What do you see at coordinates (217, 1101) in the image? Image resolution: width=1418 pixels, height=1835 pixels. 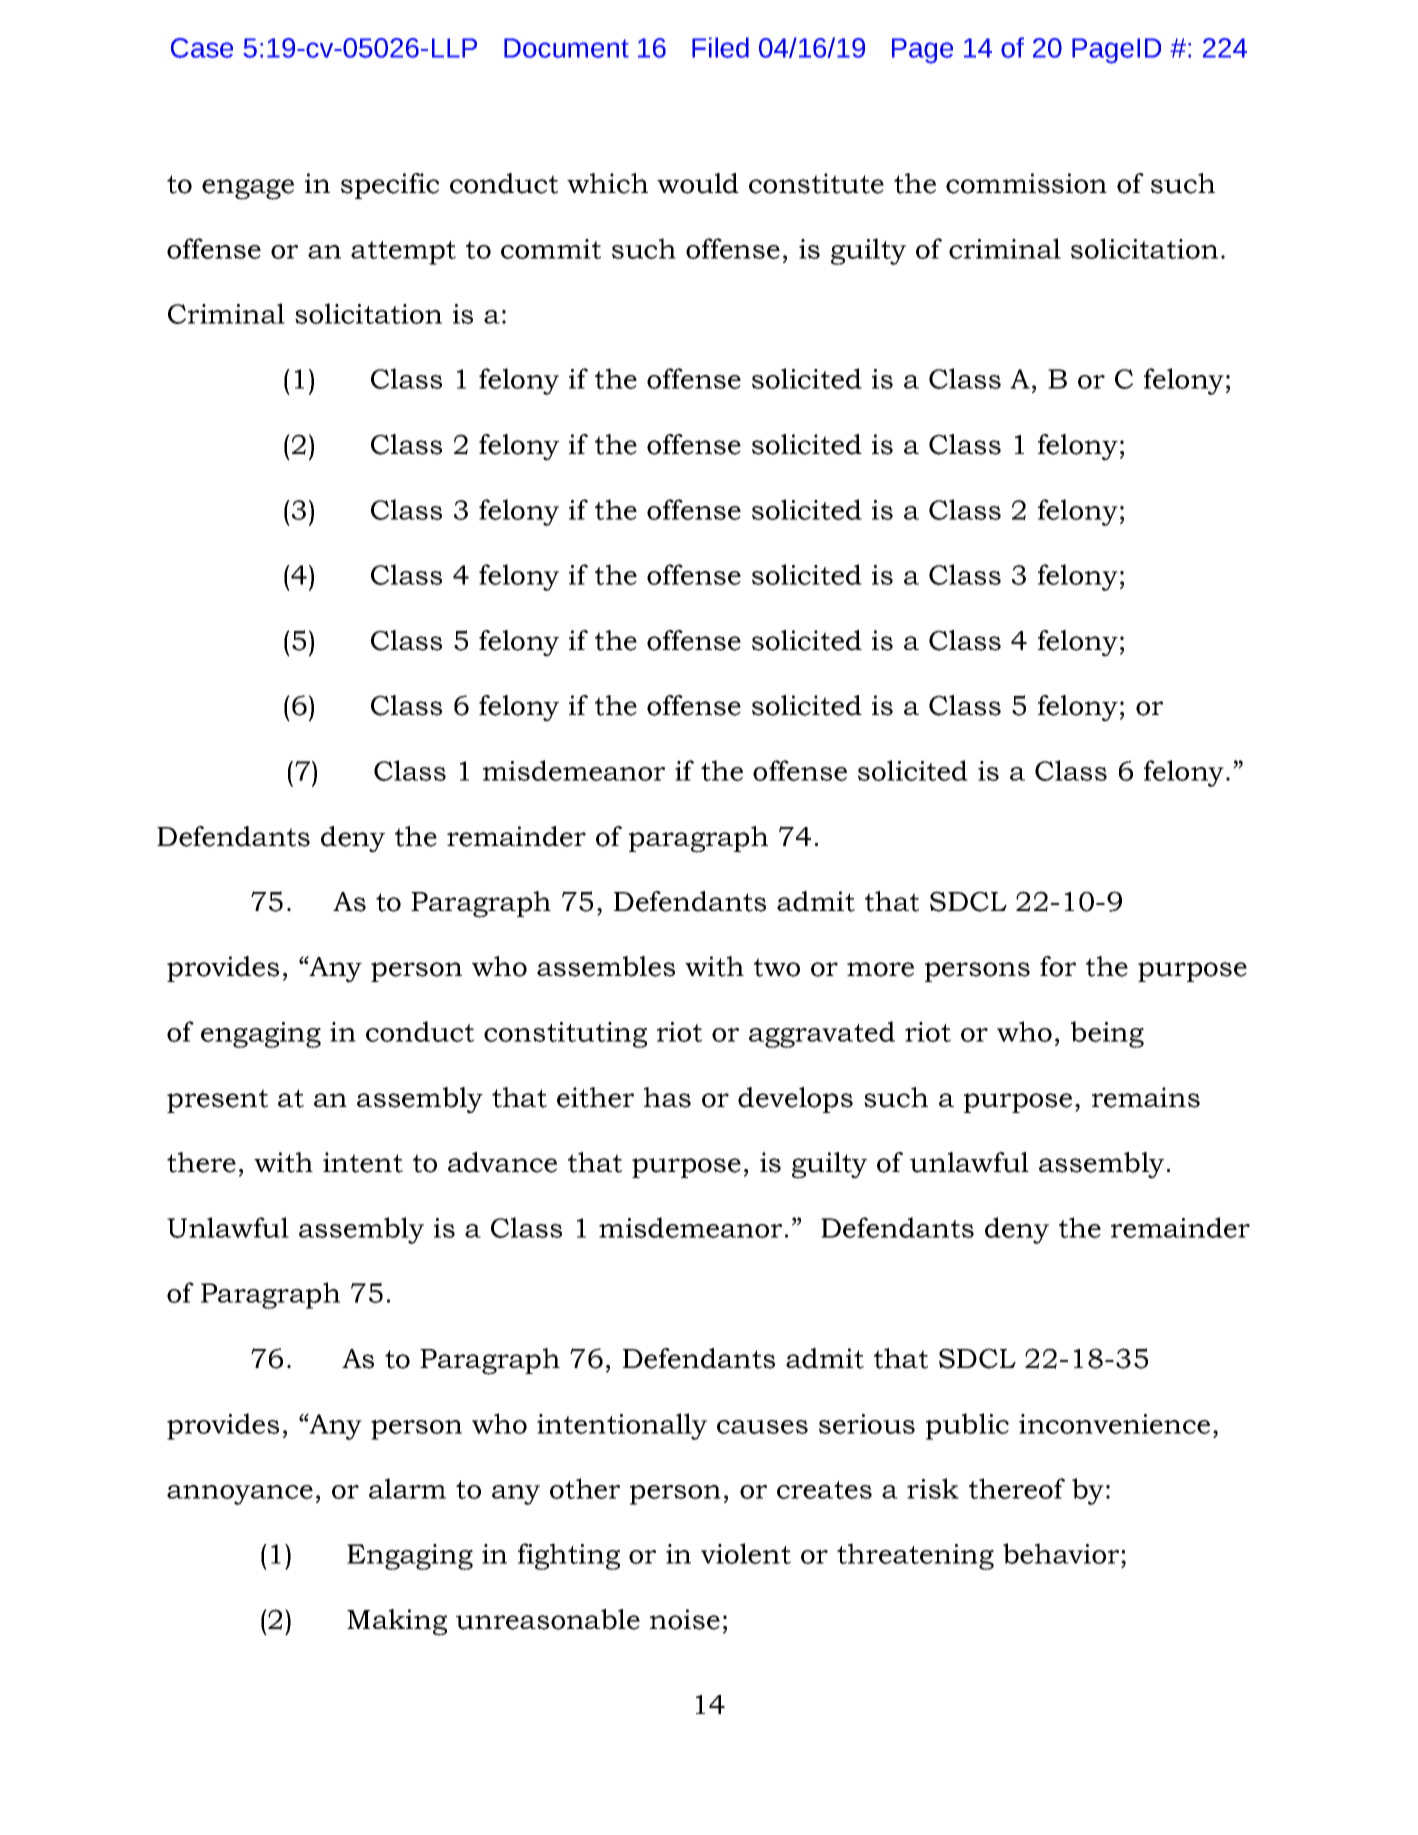 I see `present` at bounding box center [217, 1101].
